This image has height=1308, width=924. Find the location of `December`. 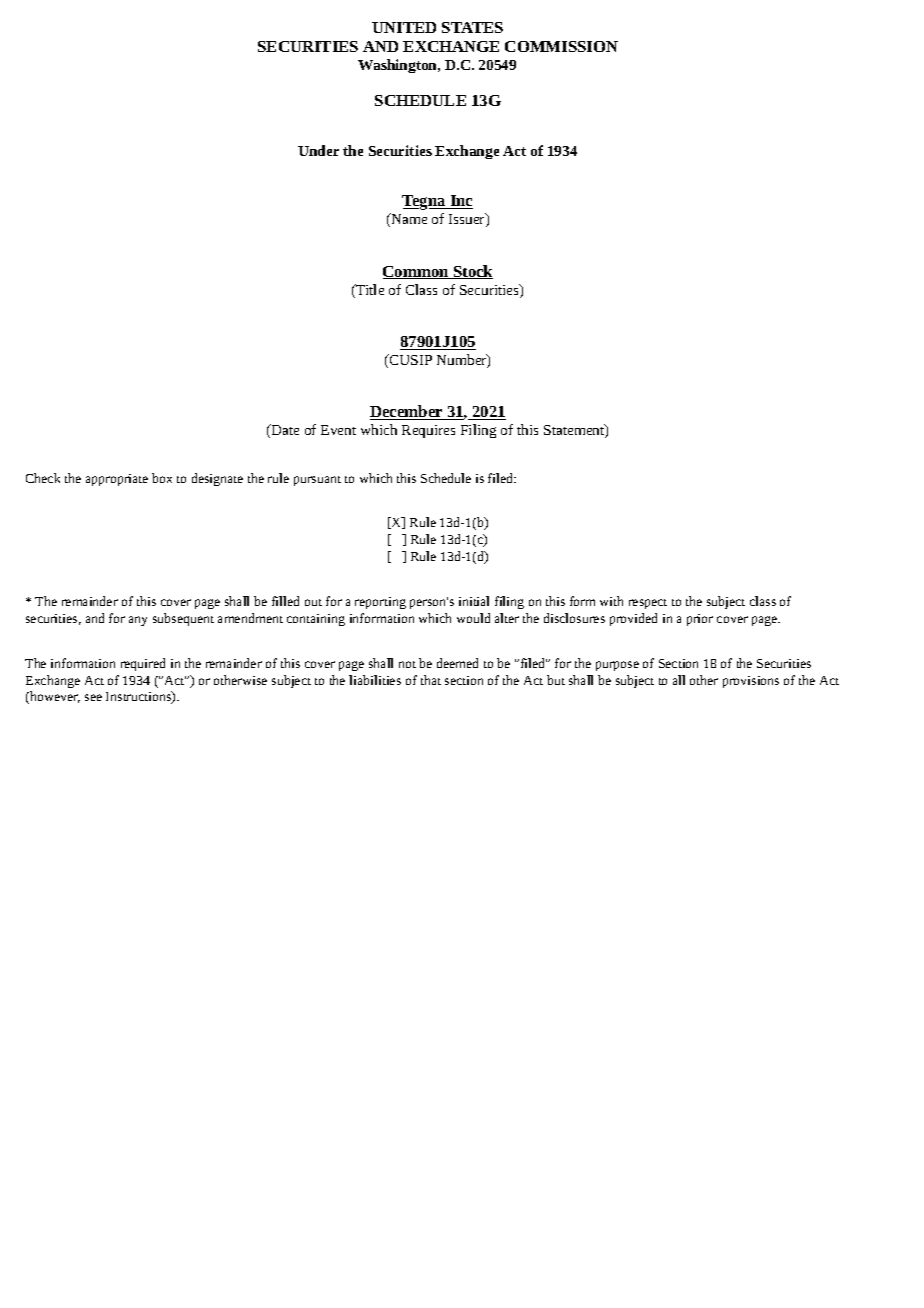

December is located at coordinates (407, 412).
